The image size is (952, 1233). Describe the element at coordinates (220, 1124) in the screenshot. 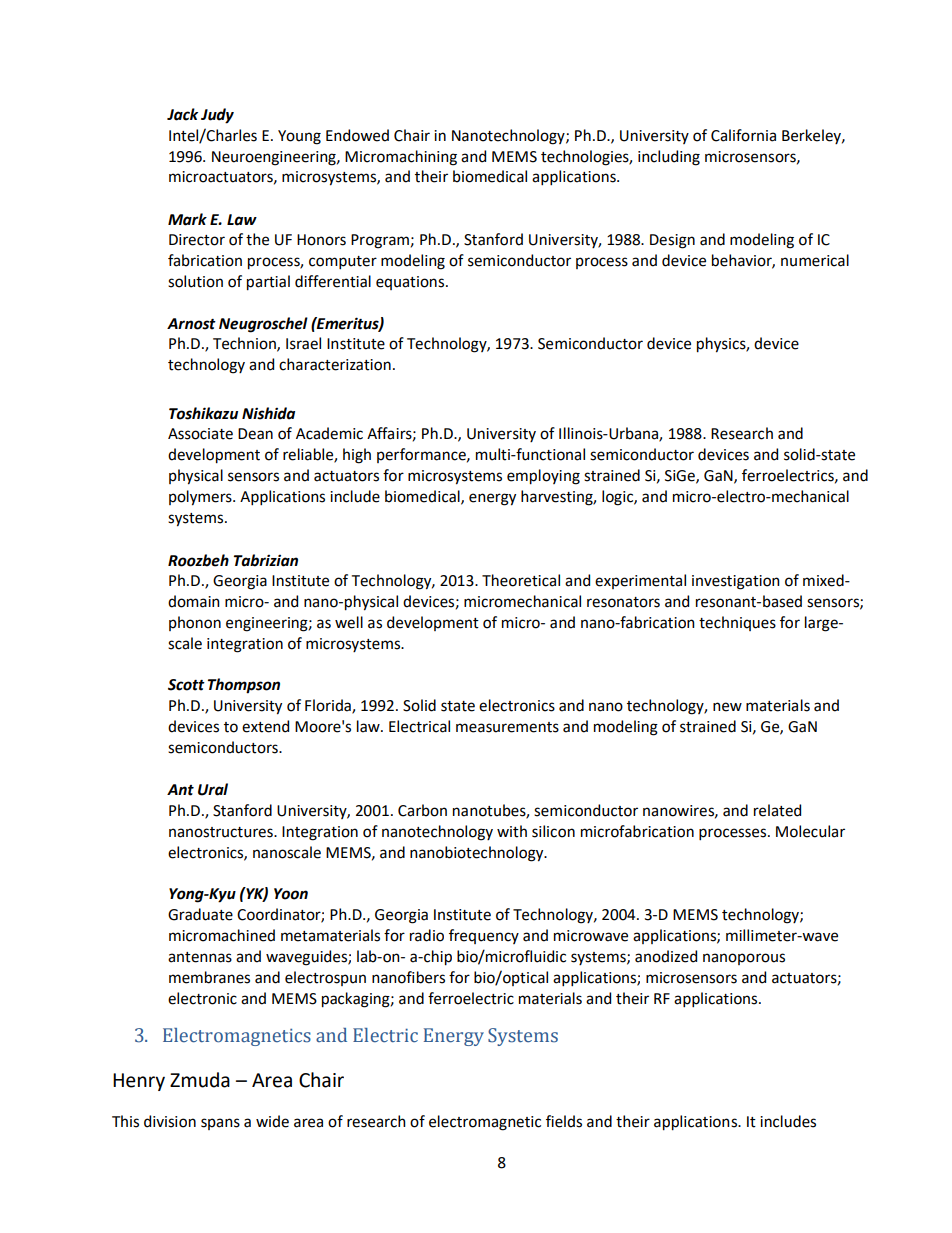

I see `spans` at that location.
